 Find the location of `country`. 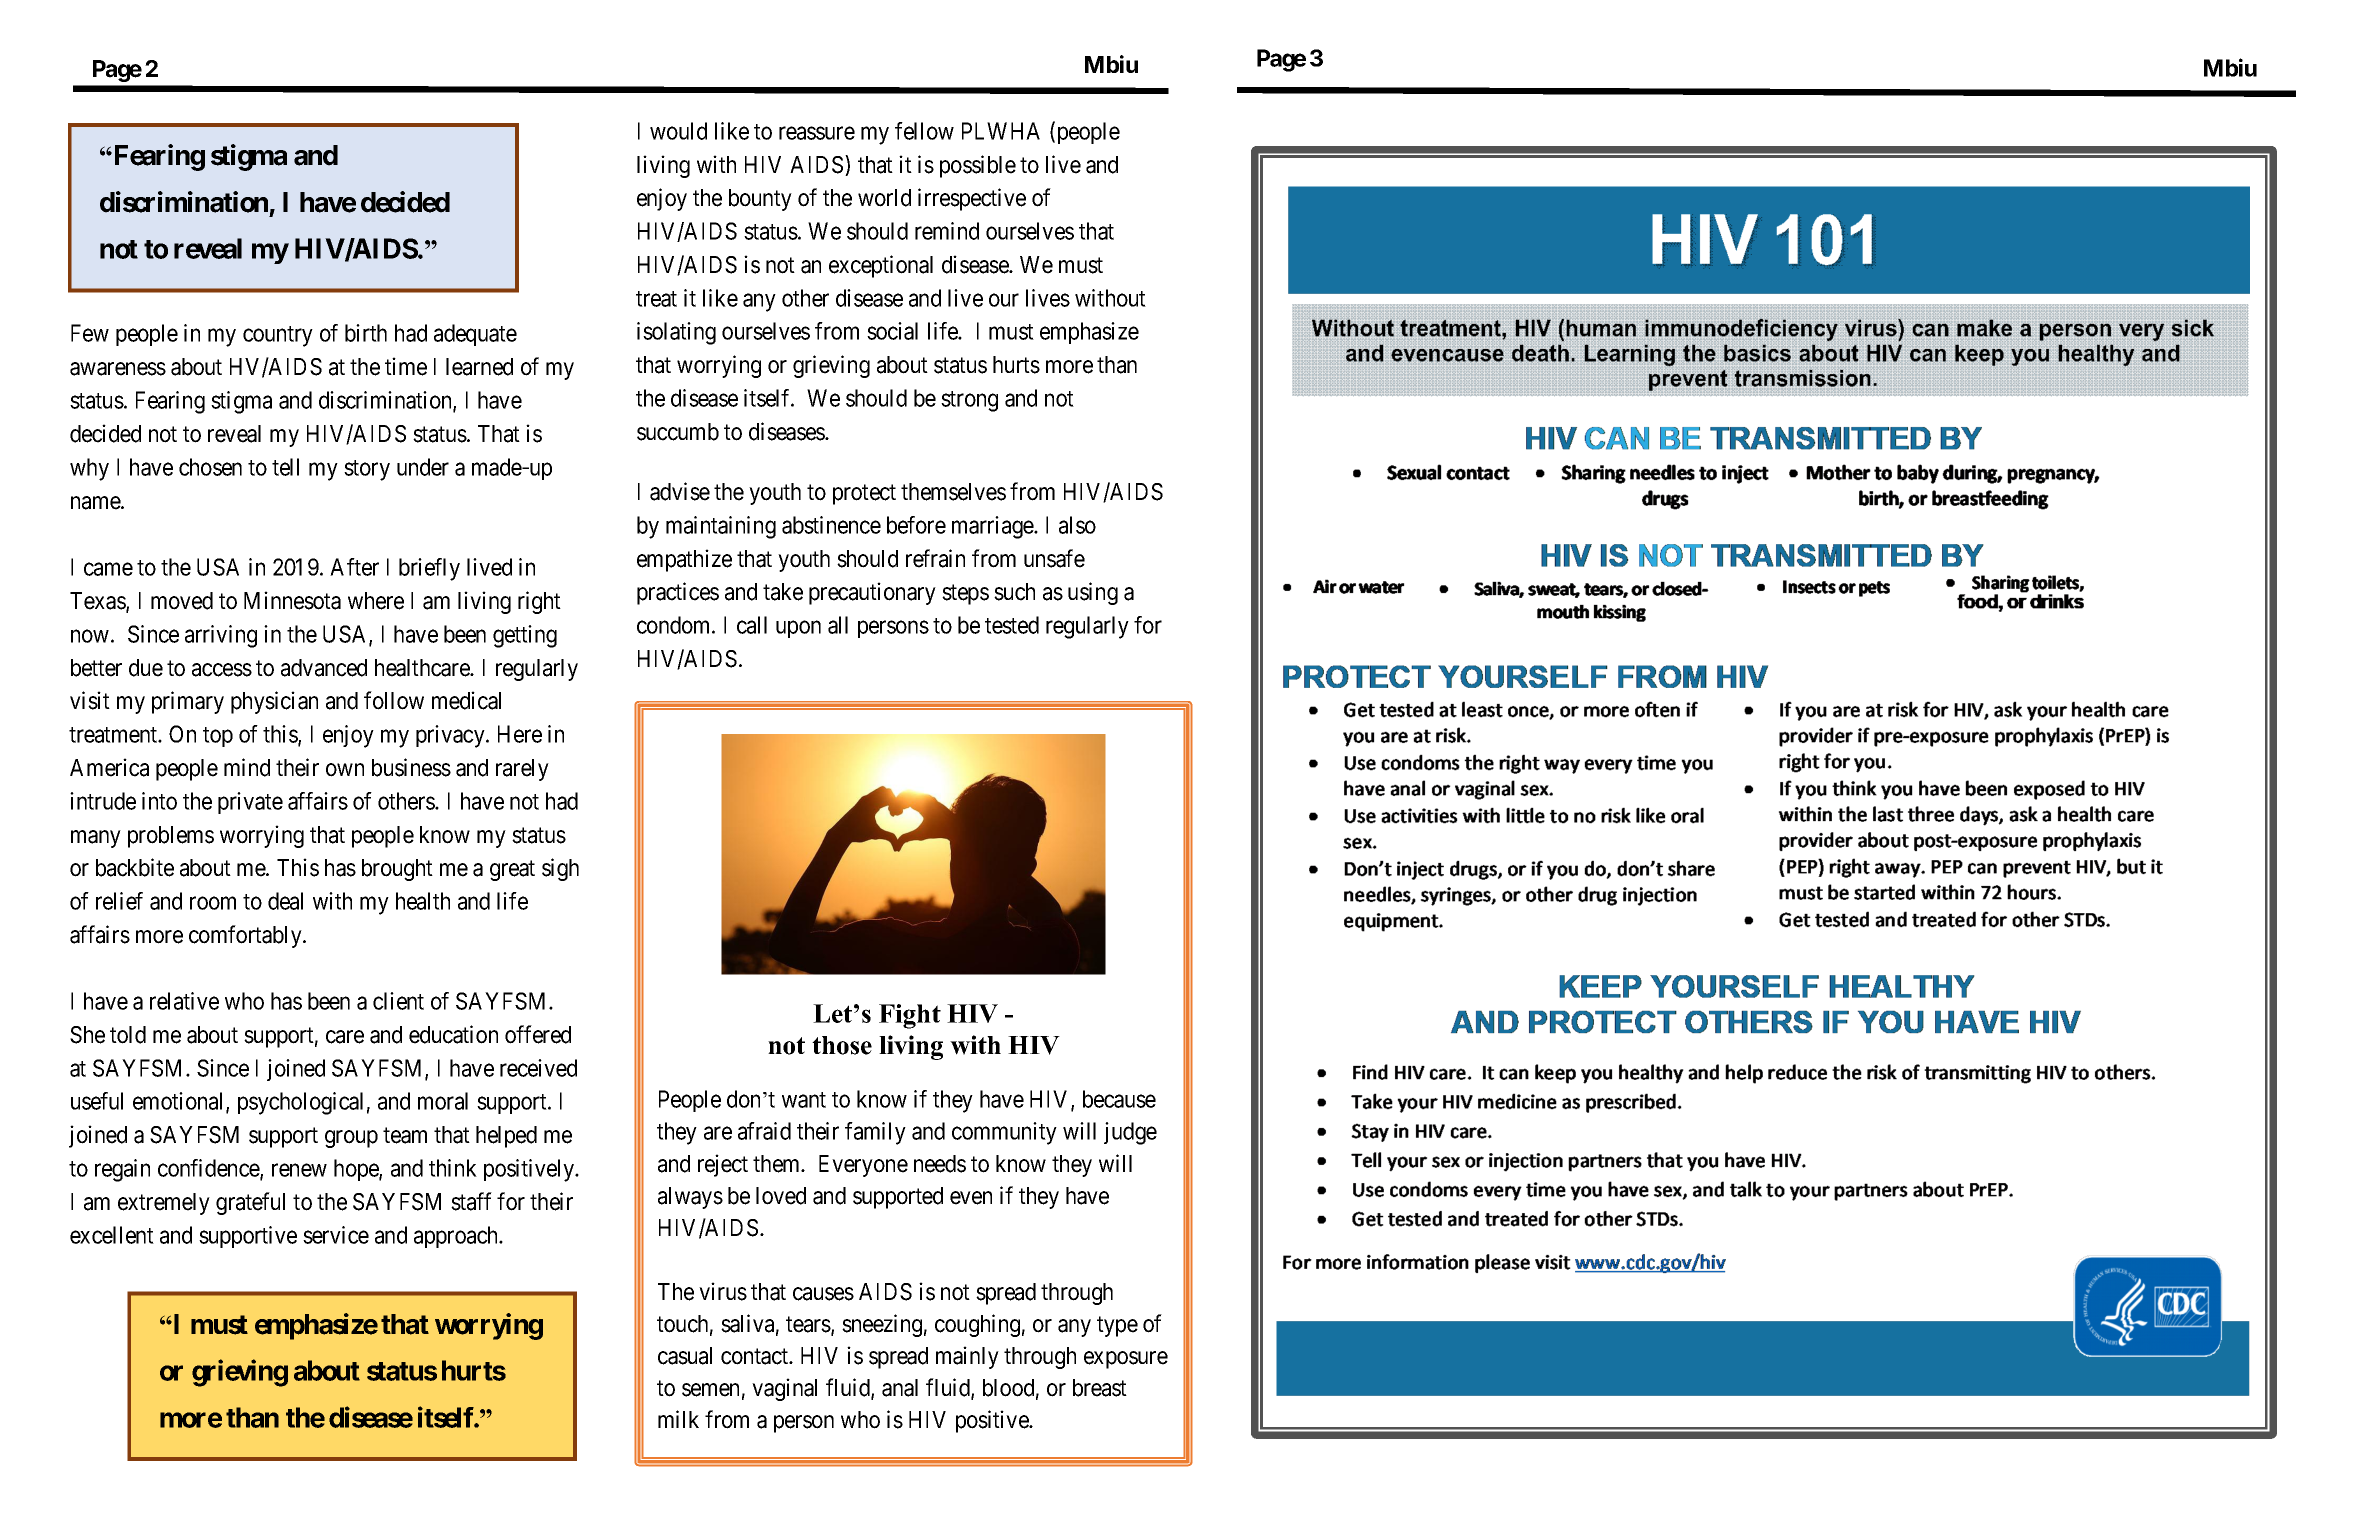

country is located at coordinates (278, 336).
